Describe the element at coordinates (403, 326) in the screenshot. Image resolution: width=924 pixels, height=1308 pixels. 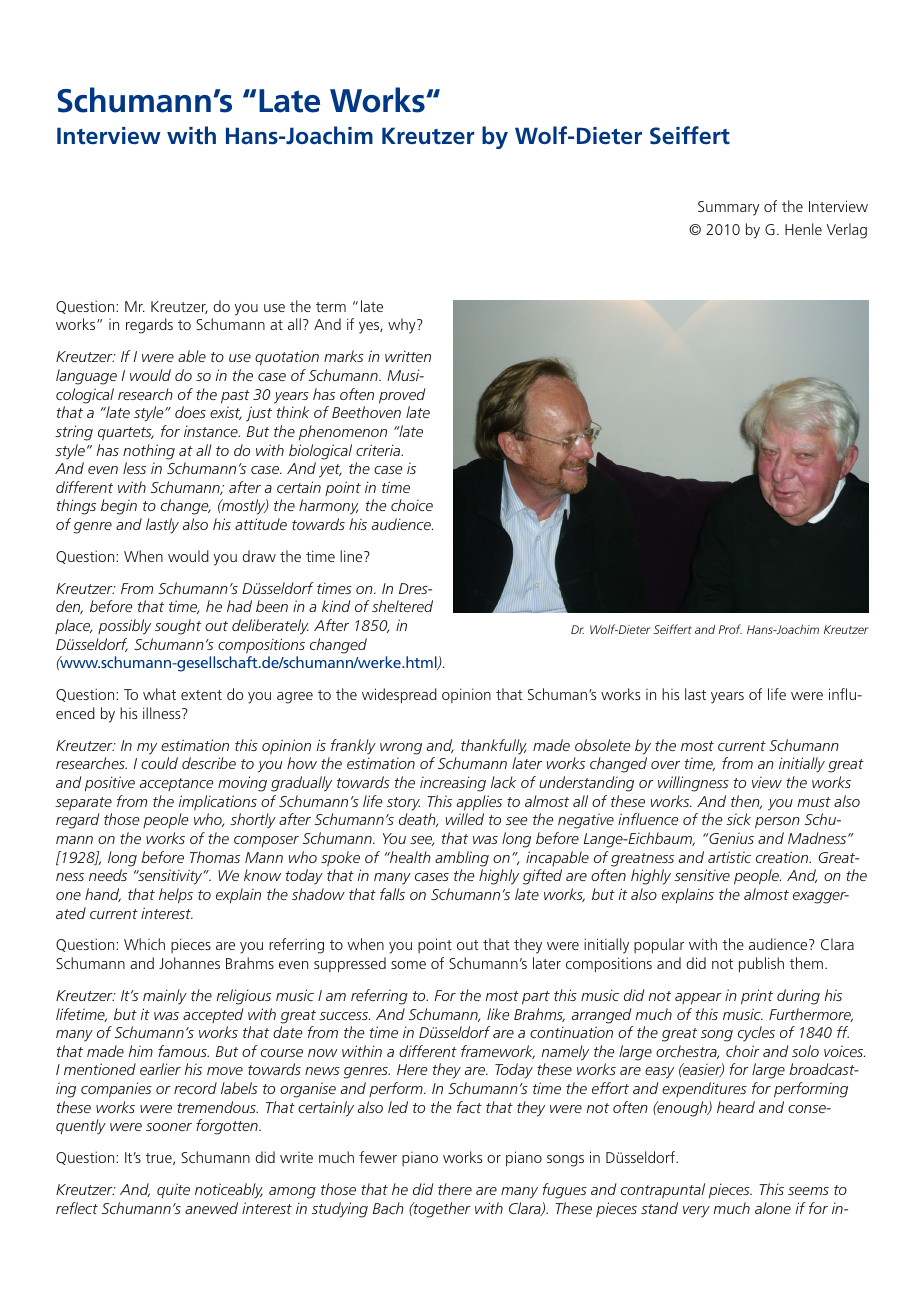
I see `why` at that location.
